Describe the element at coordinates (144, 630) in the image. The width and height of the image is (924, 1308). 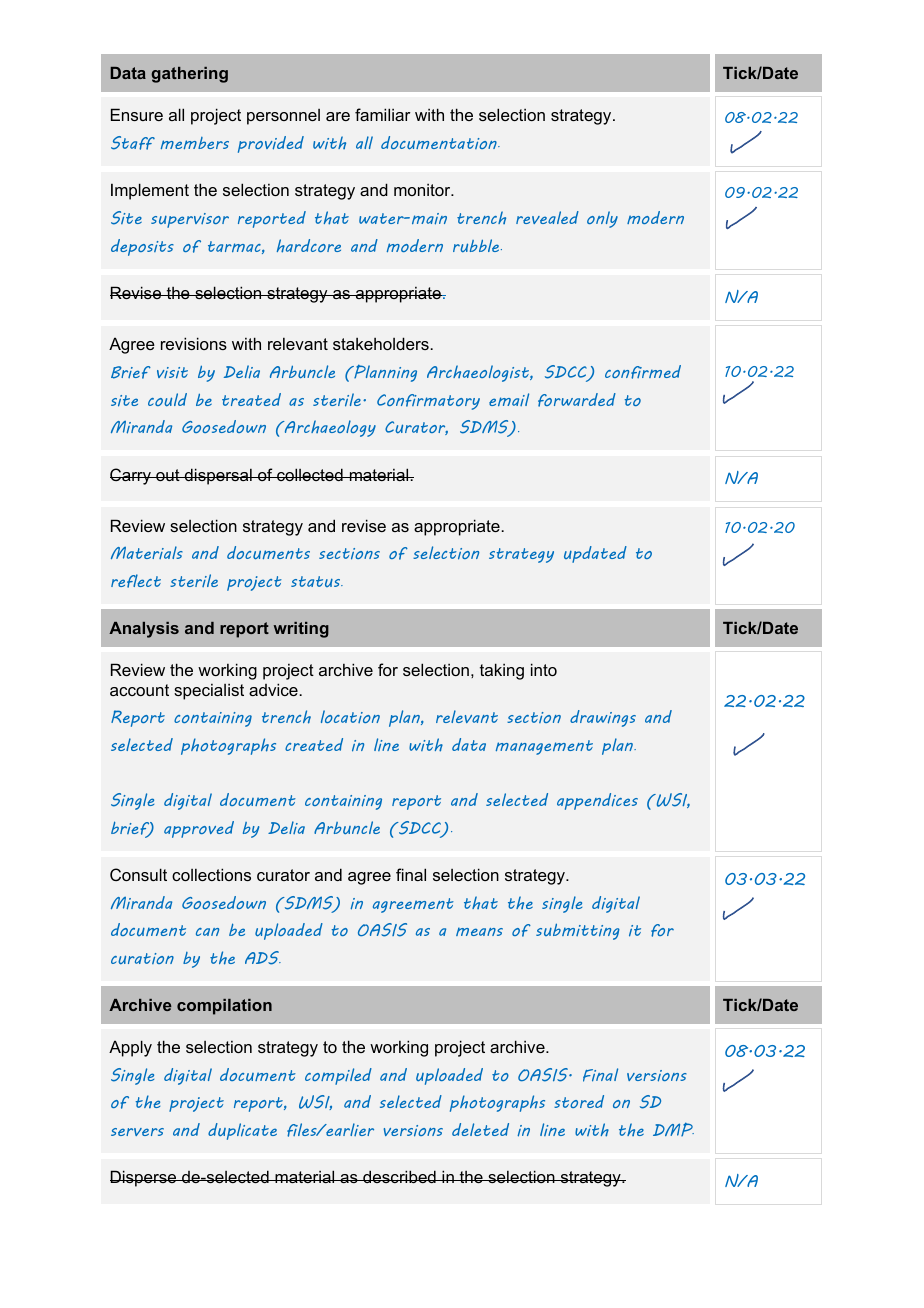
I see `Analysis` at that location.
